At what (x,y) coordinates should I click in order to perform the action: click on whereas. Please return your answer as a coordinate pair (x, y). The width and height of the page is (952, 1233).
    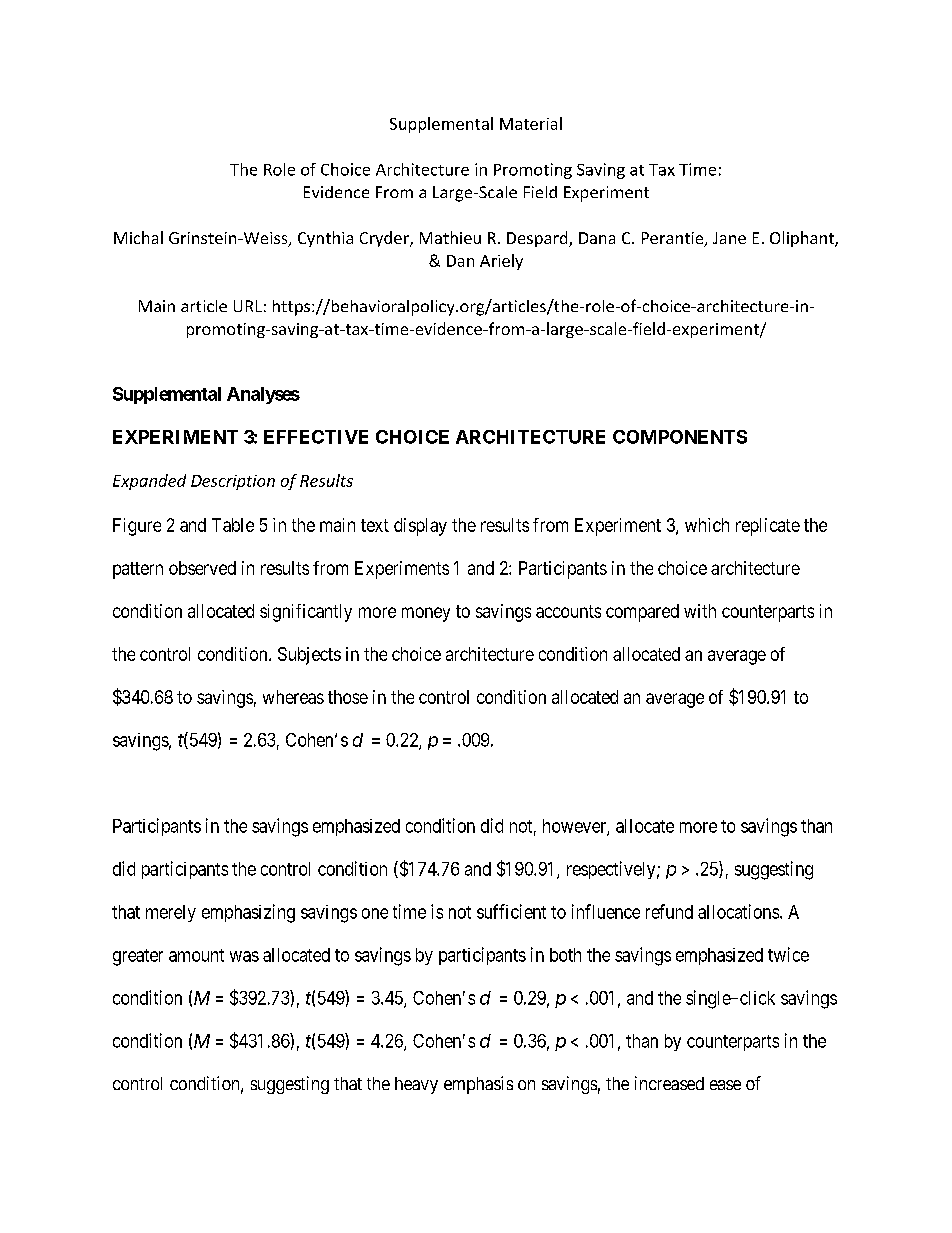
    Looking at the image, I should click on (293, 697).
